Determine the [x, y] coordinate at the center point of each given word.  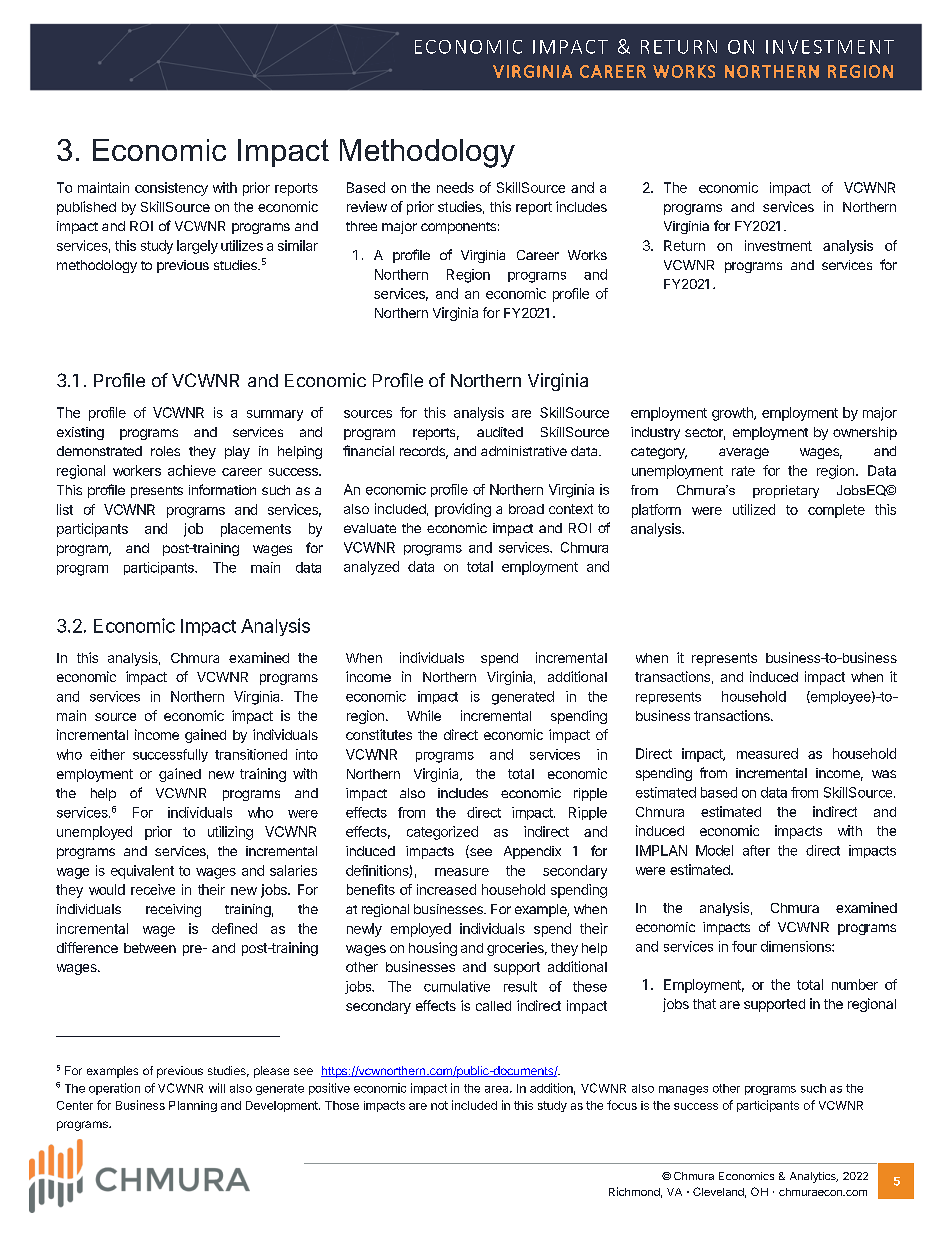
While [424, 715]
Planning [193, 1106]
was [884, 774]
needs [455, 187]
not [439, 1105]
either [107, 754]
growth [733, 414]
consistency [171, 189]
